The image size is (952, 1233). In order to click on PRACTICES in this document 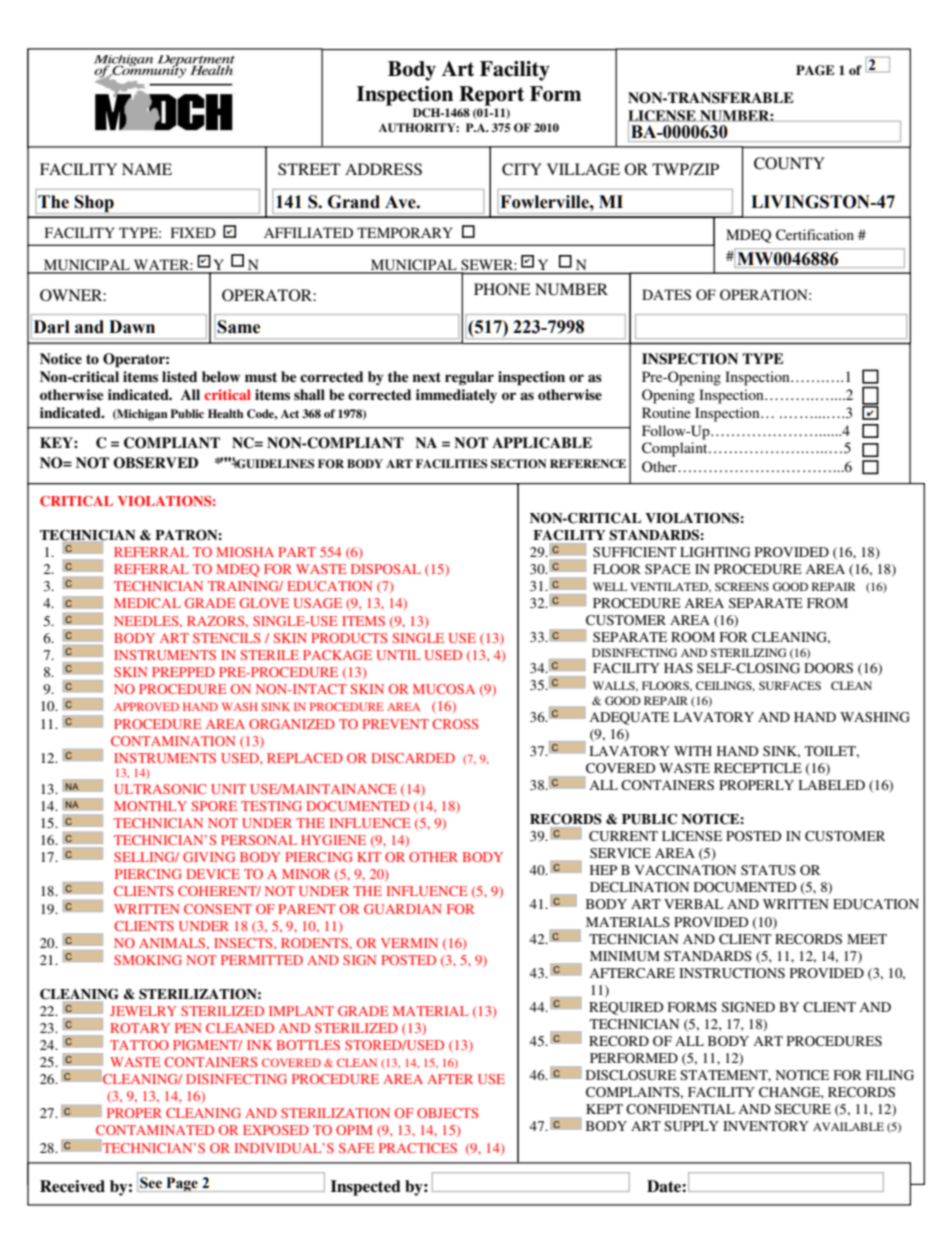, I will do `click(418, 1148)`.
